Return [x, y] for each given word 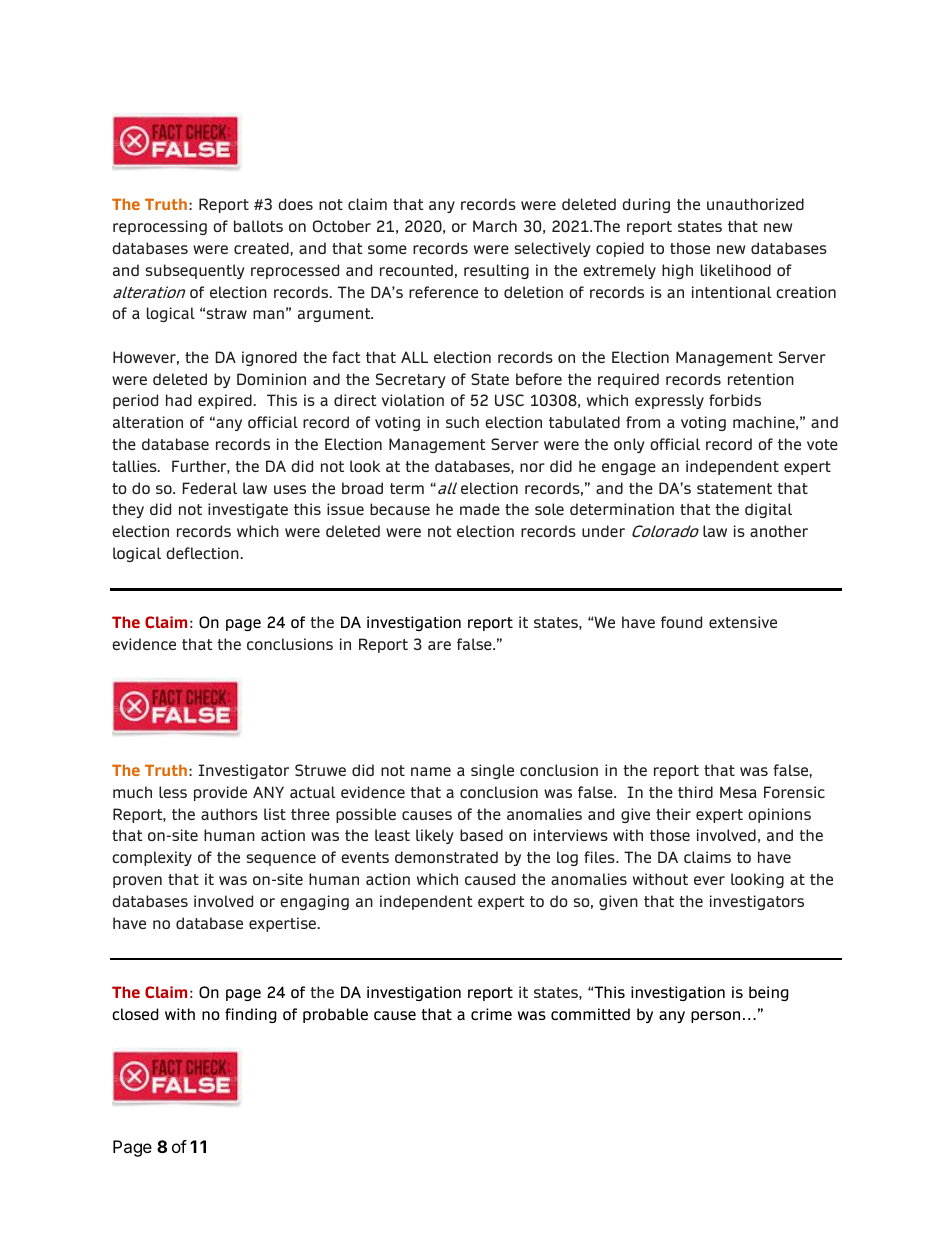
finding [251, 1015]
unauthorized [755, 204]
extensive [743, 622]
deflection [202, 553]
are [439, 645]
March [495, 226]
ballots [258, 226]
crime [491, 1014]
